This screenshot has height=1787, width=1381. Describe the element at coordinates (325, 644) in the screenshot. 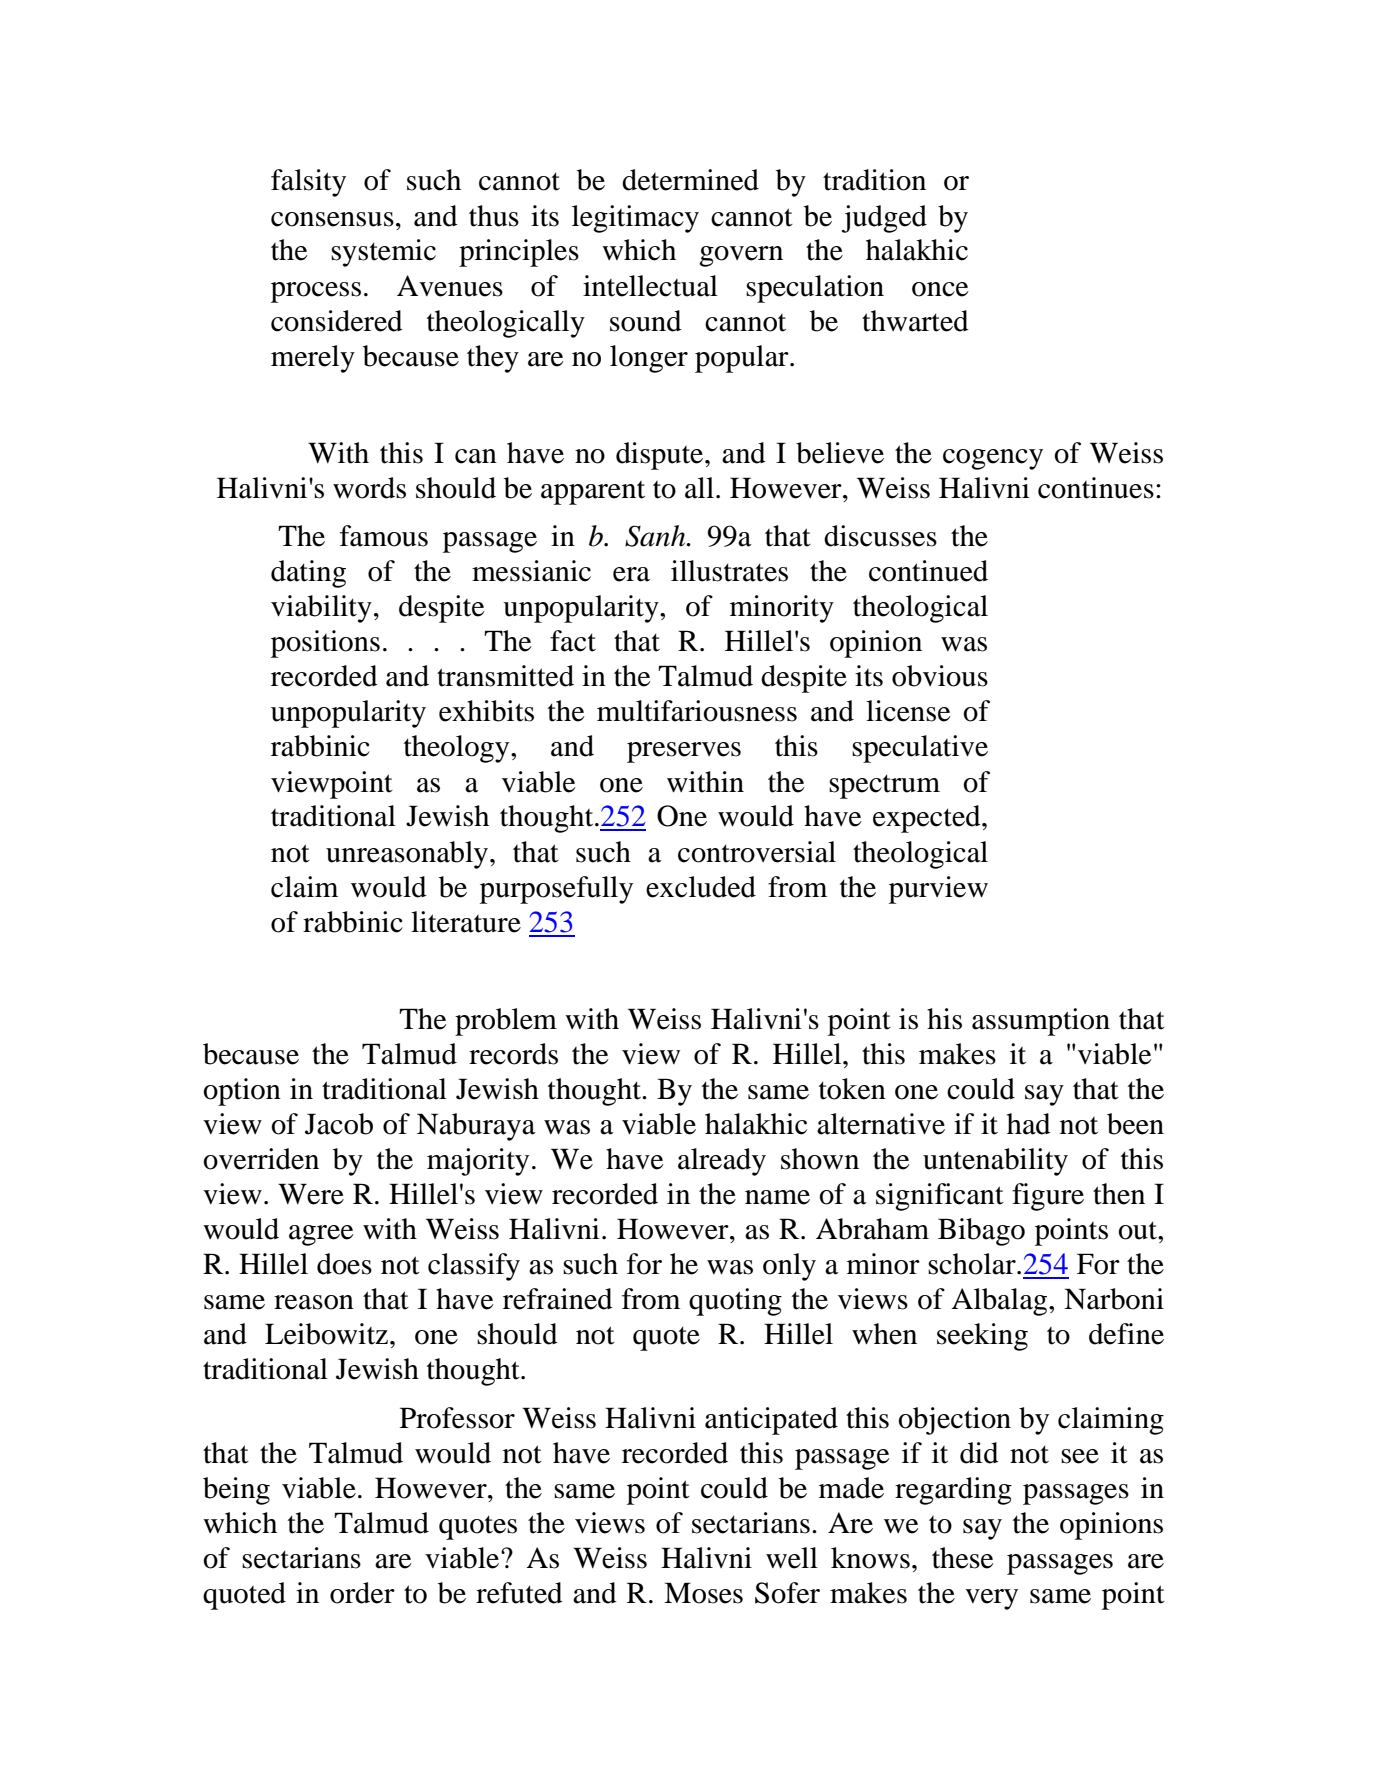

I see `positions` at that location.
